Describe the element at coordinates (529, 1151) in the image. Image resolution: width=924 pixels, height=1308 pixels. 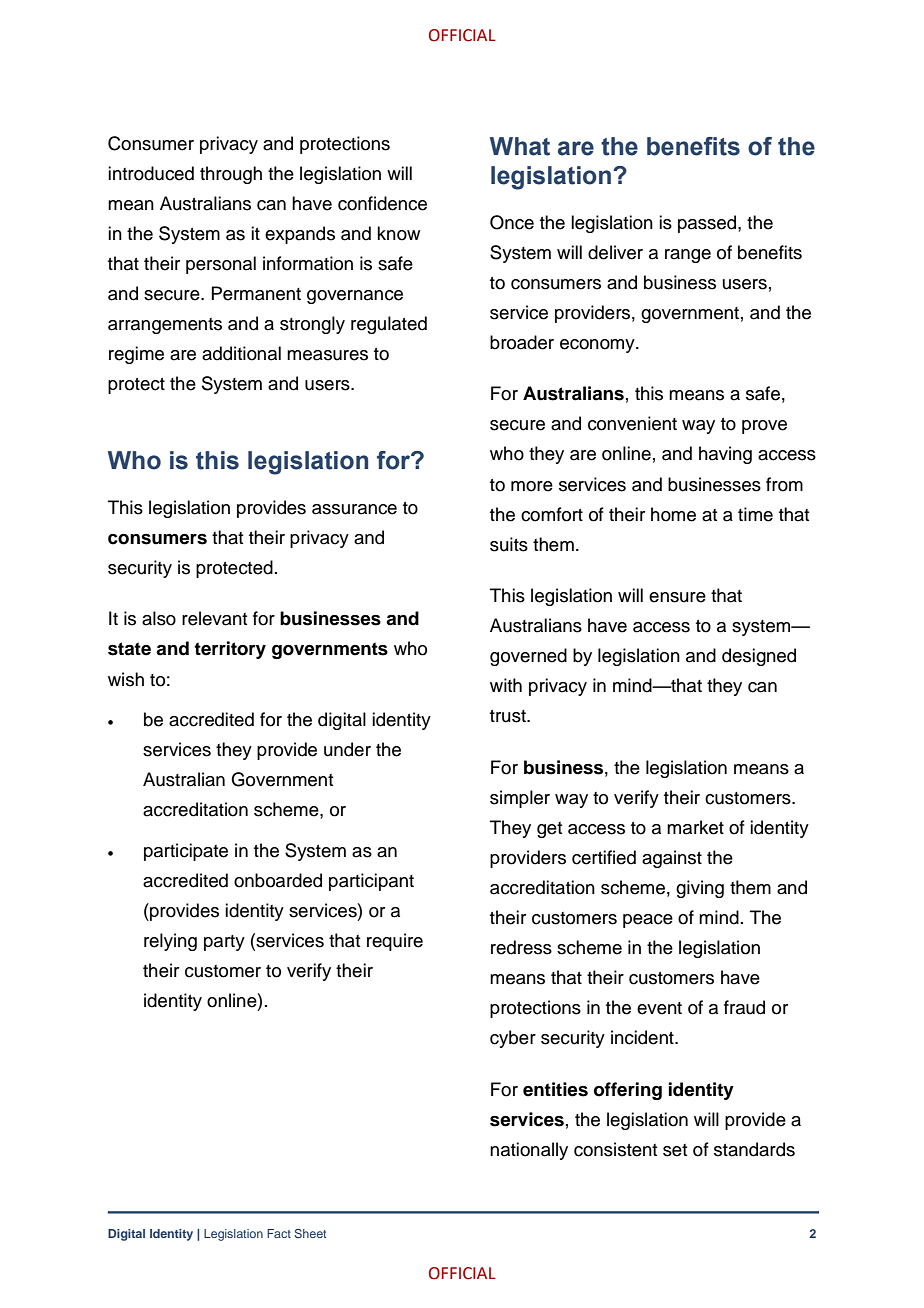
I see `nationally` at that location.
